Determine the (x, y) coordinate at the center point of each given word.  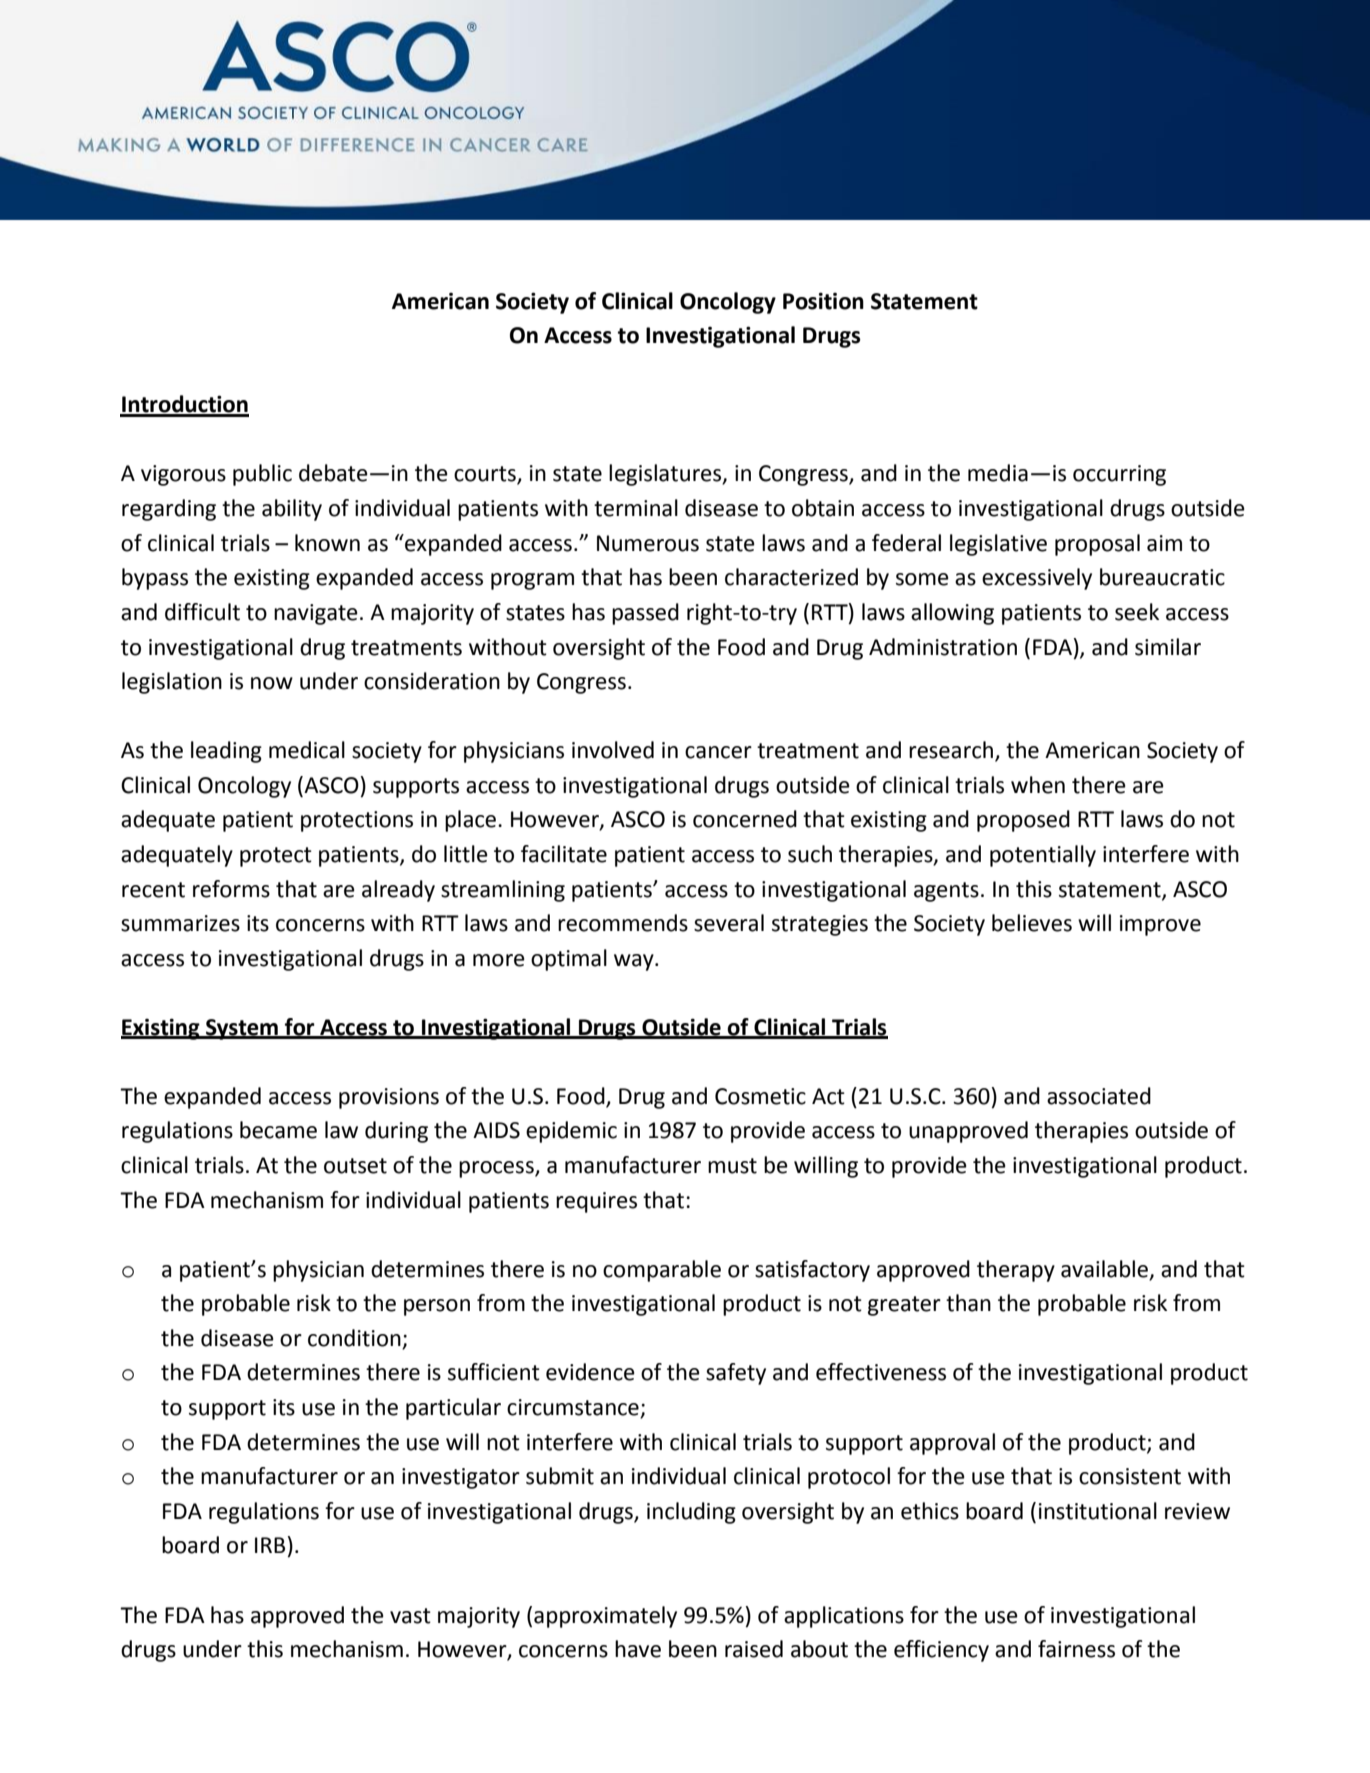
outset (355, 1166)
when (1038, 785)
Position (823, 301)
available (1106, 1269)
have (638, 1649)
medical (307, 750)
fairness (1076, 1649)
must (732, 1166)
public (262, 475)
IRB (270, 1545)
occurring (1119, 475)
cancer (718, 752)
